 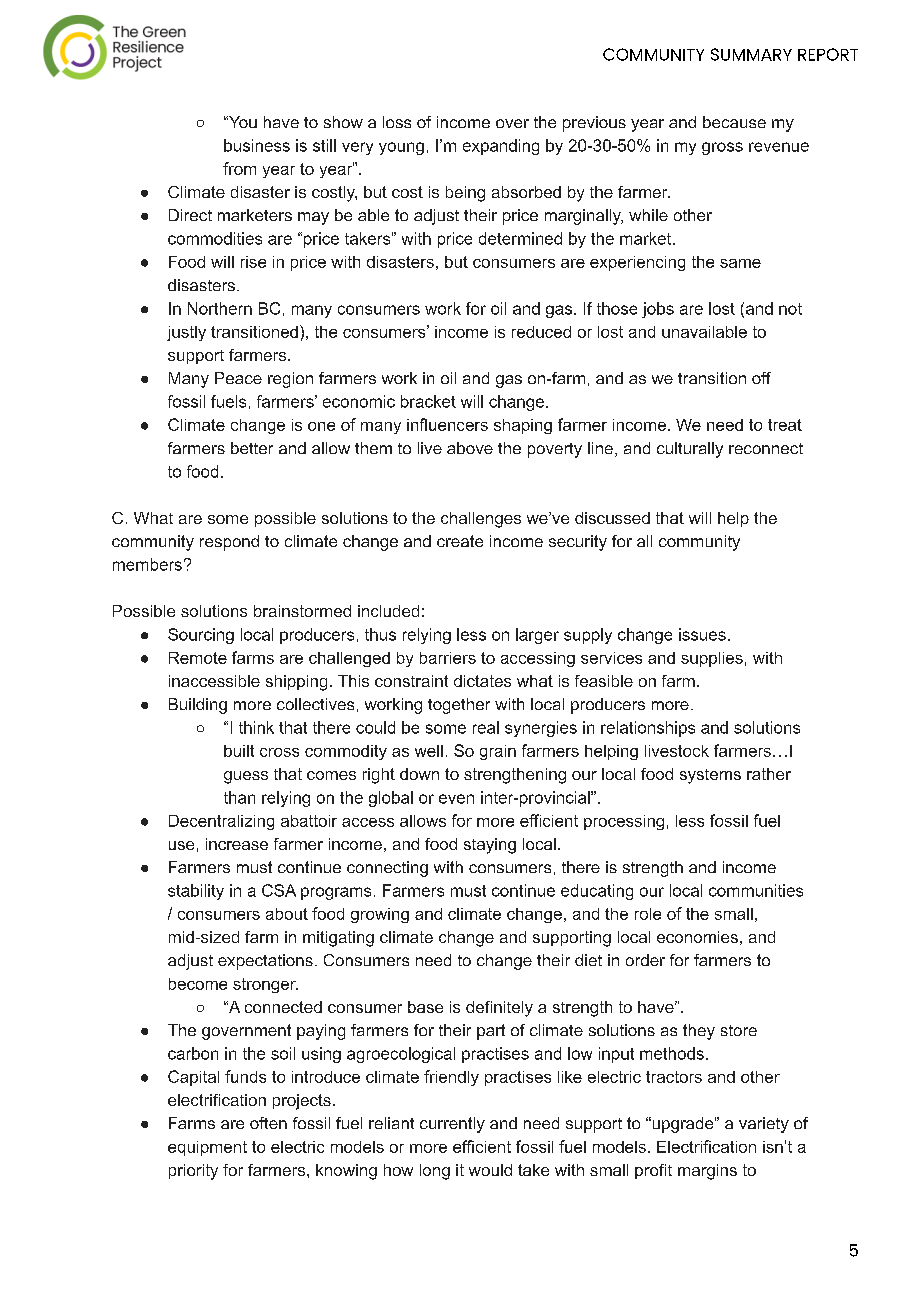 I want to click on variety, so click(x=764, y=1125).
